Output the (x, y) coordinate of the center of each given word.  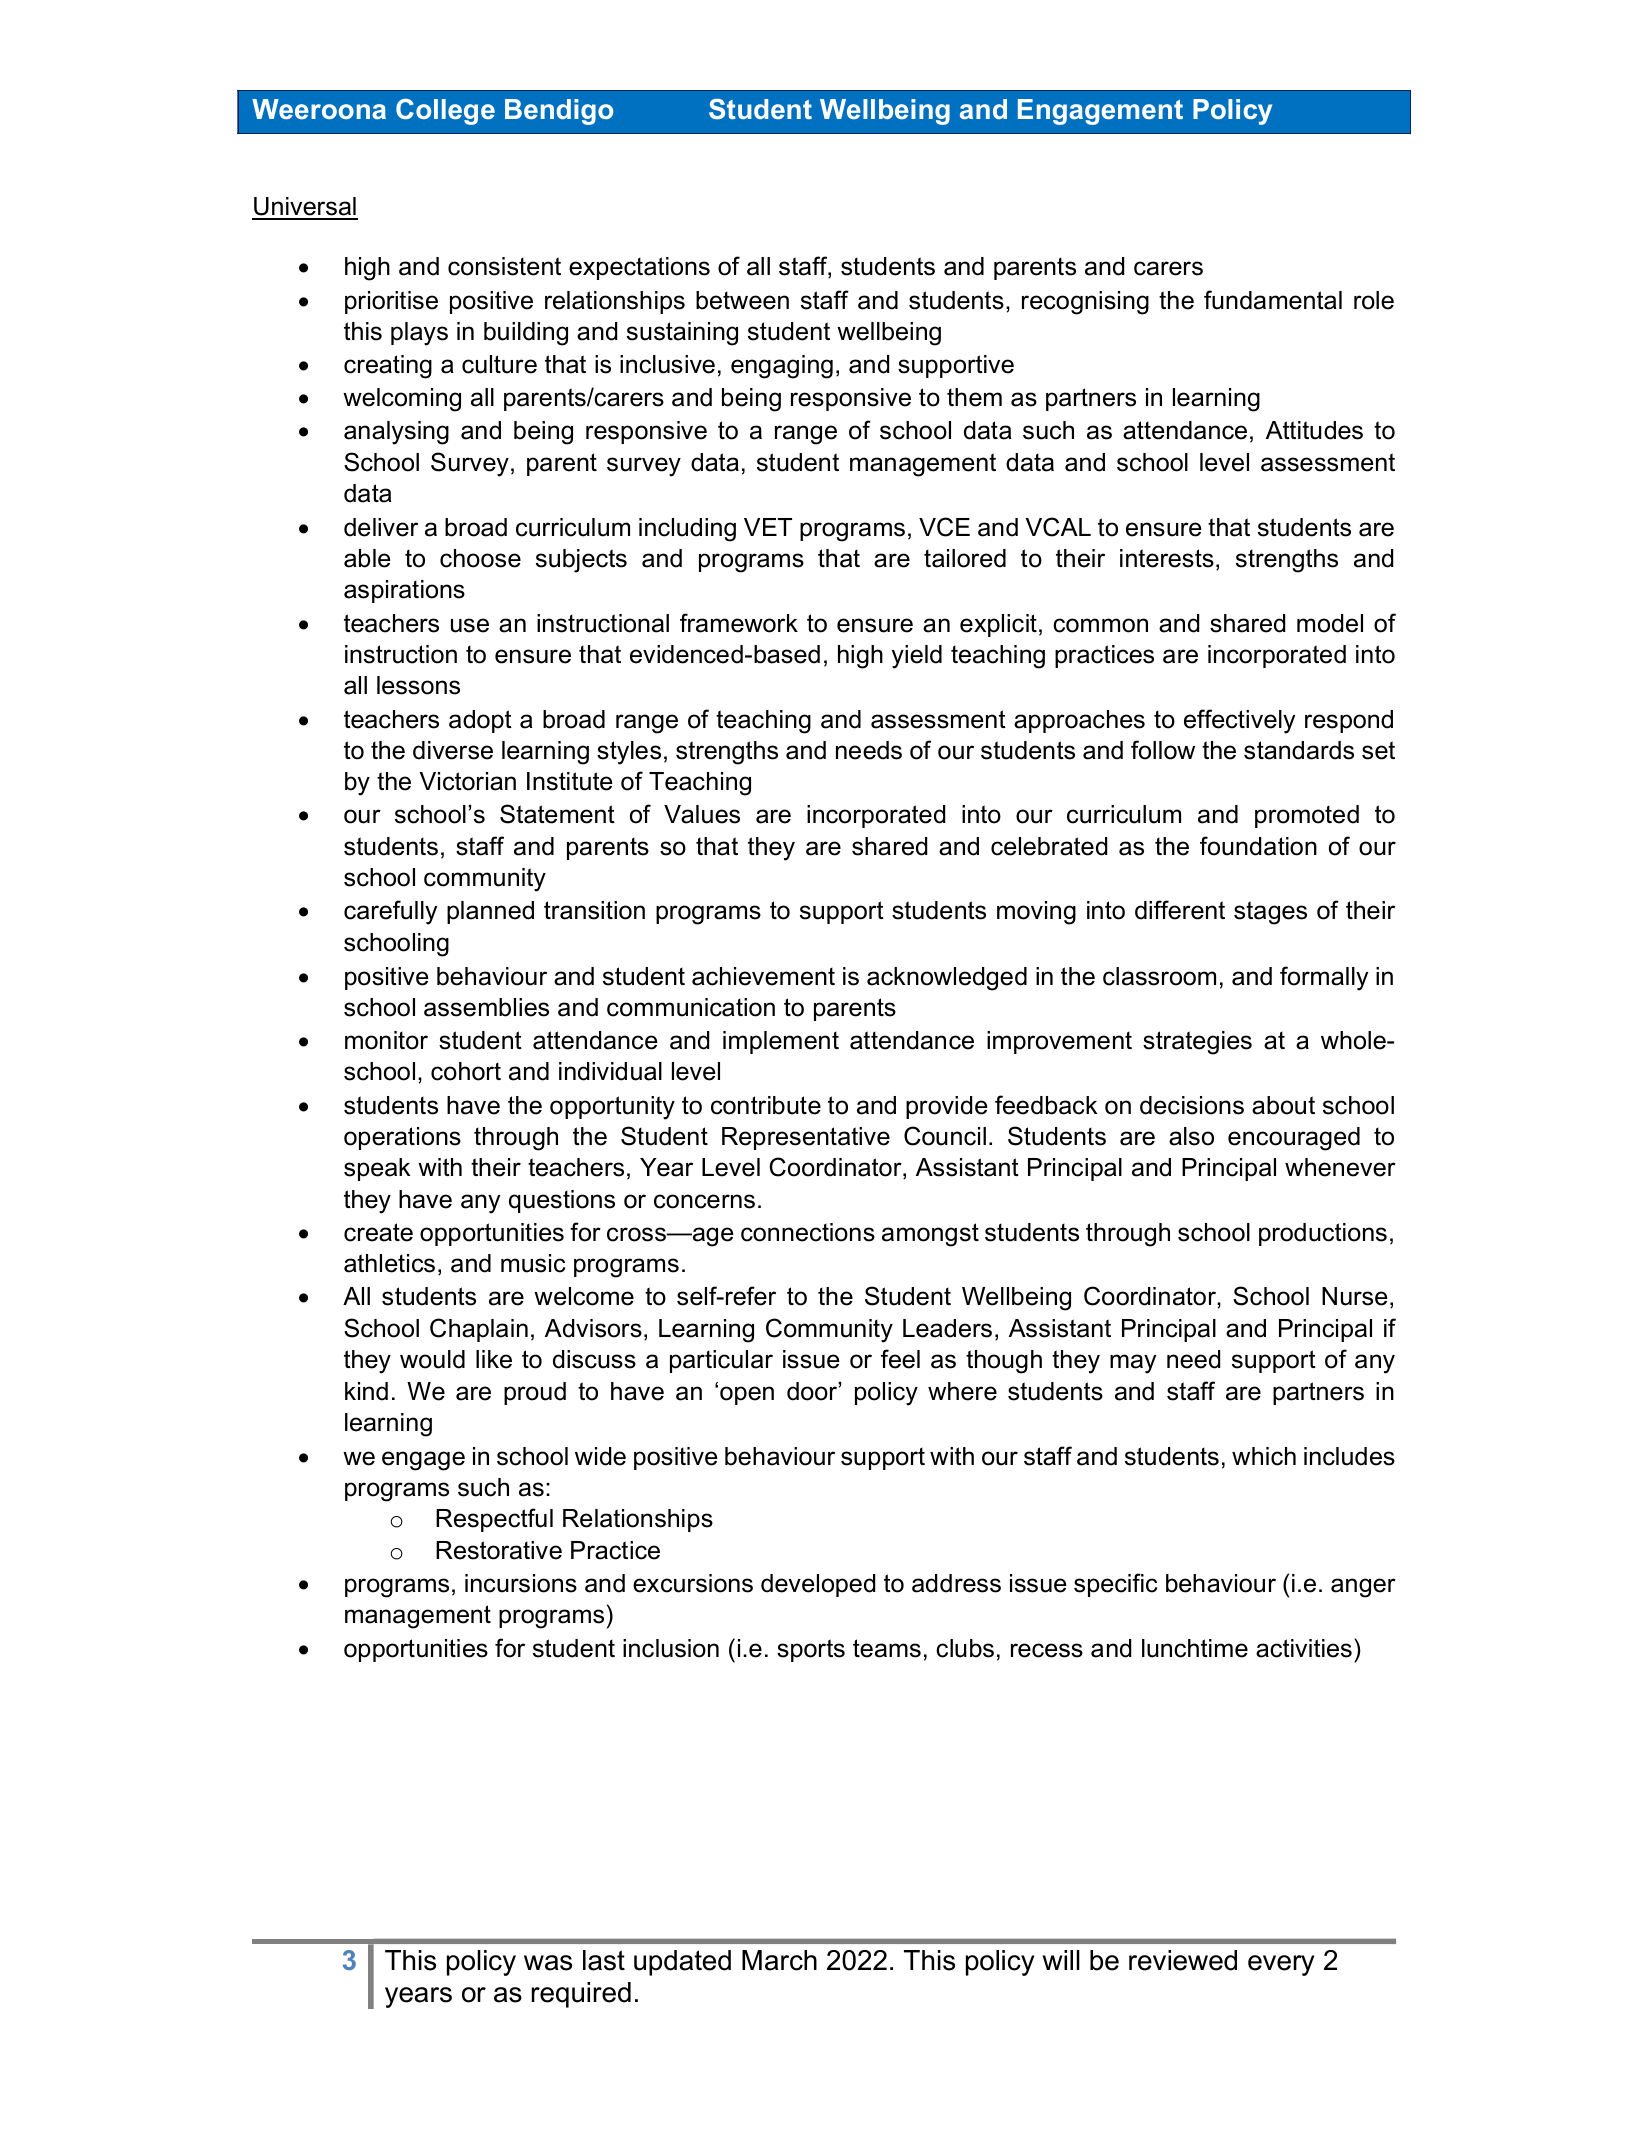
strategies (1197, 1043)
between (742, 300)
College (445, 112)
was (548, 1963)
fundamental (1273, 300)
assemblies (486, 1007)
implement (781, 1042)
